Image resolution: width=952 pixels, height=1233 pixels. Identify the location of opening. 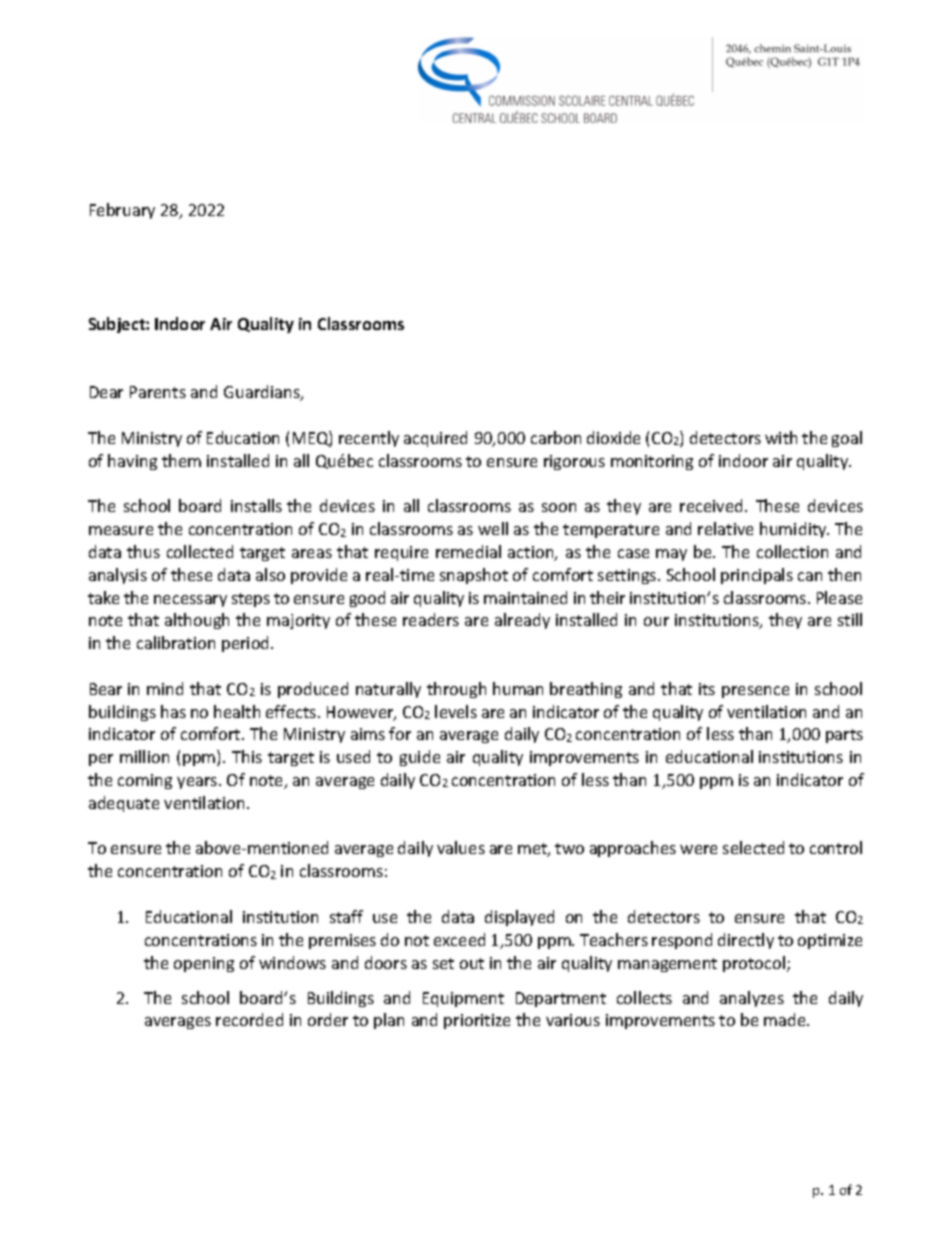
(204, 964).
